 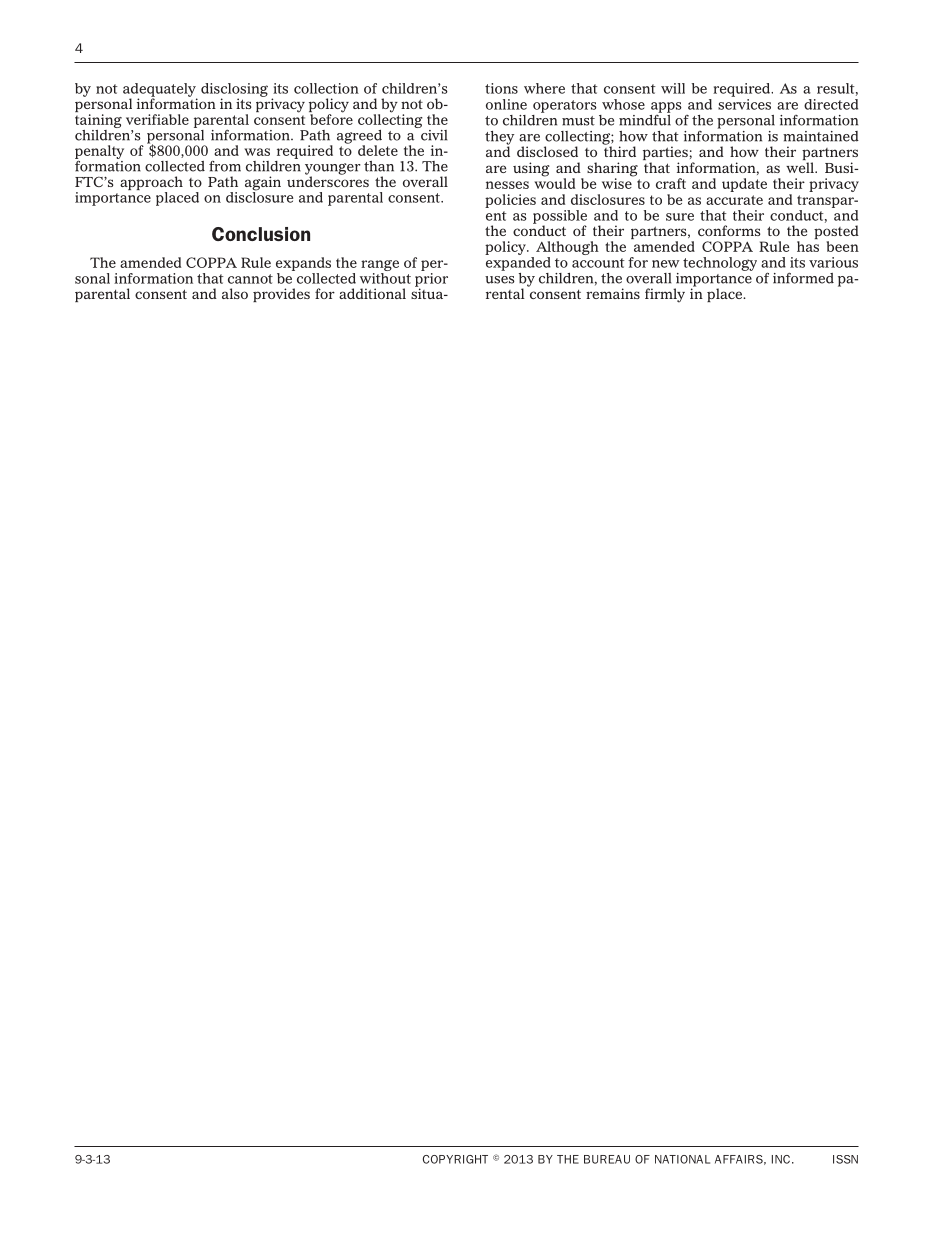 I want to click on NATIONAL, so click(x=682, y=1159).
